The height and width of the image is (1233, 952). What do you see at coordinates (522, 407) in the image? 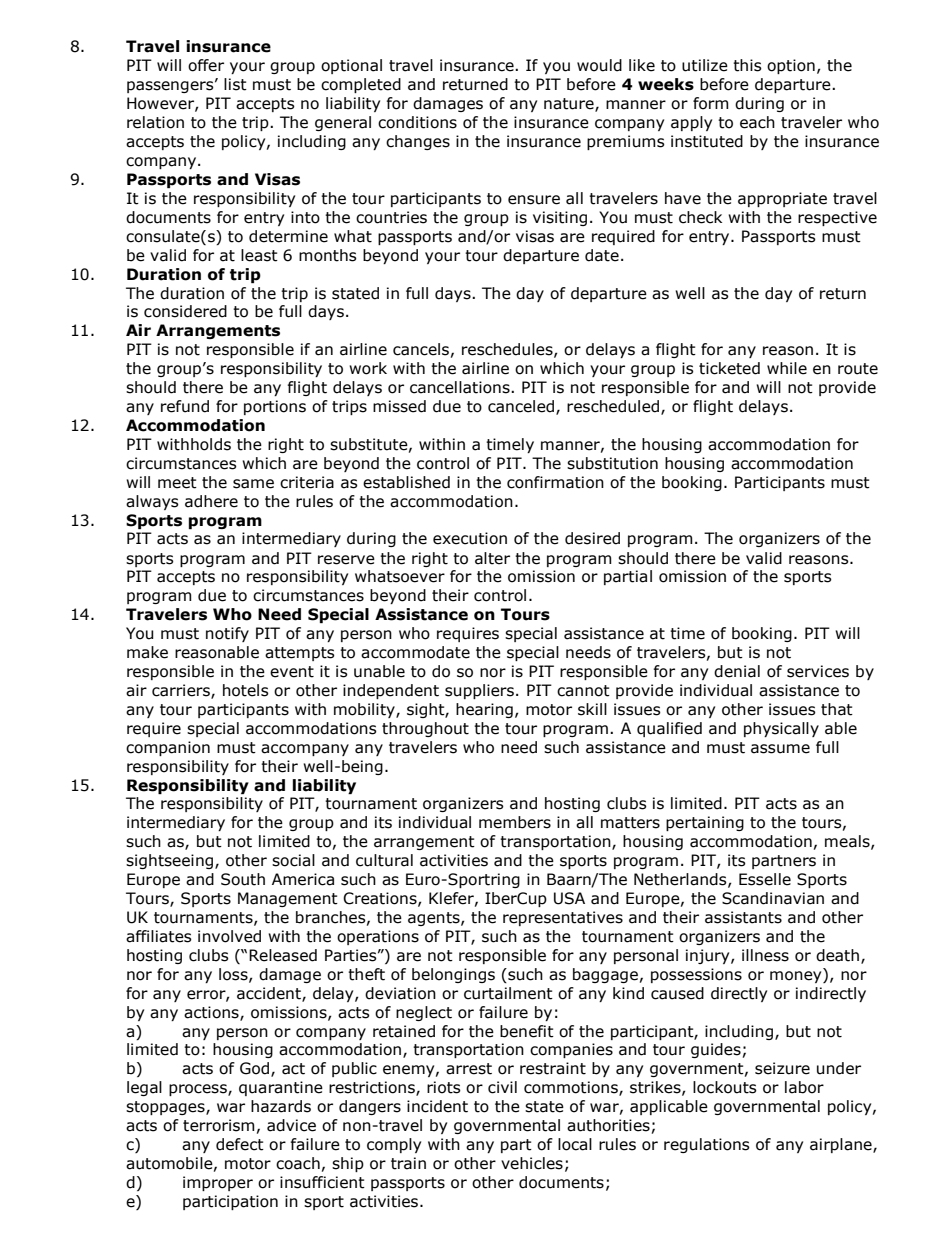
I see `canceled` at bounding box center [522, 407].
